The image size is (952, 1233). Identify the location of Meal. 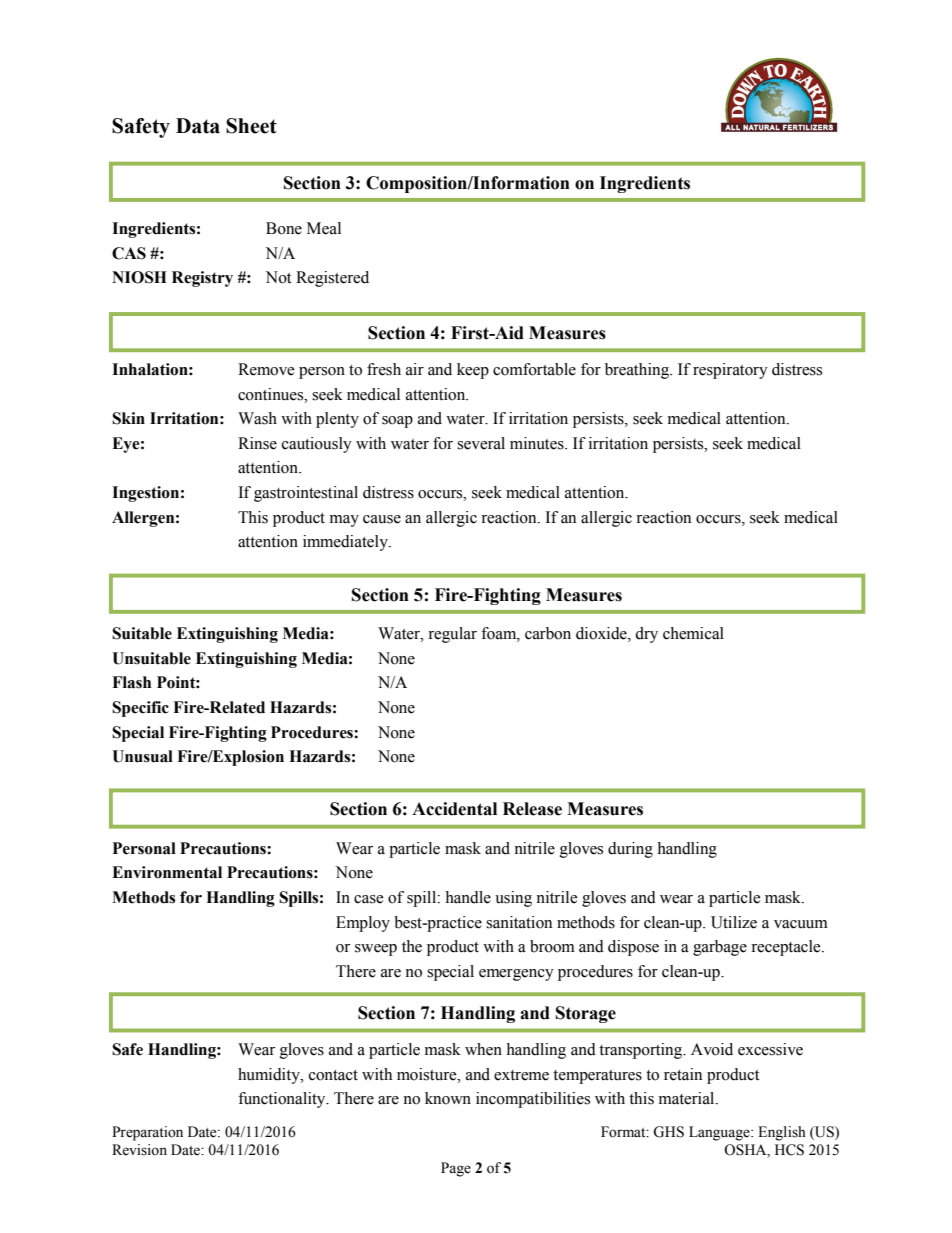
(324, 228).
